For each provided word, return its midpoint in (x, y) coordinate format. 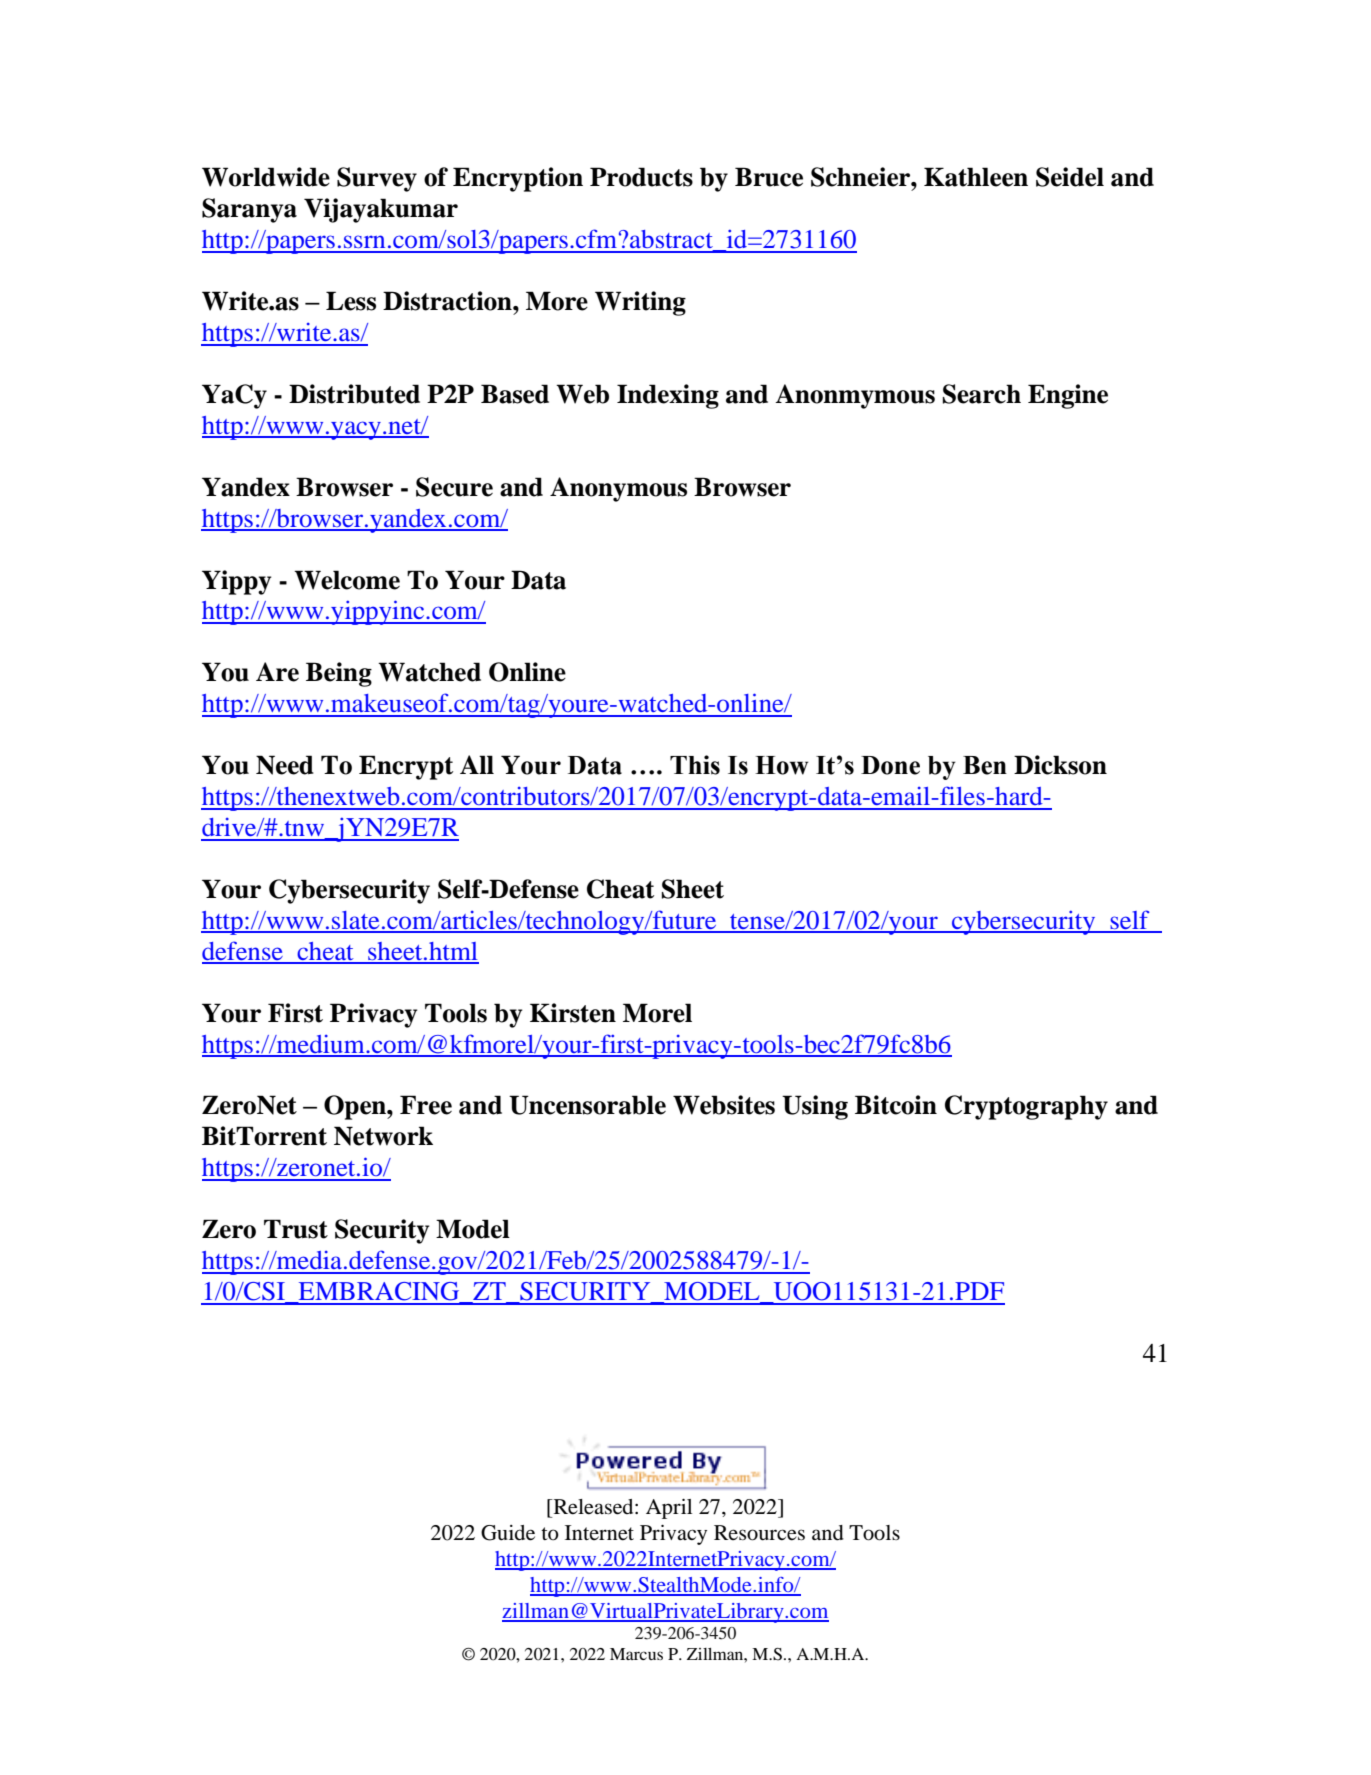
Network (383, 1136)
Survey (377, 179)
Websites (724, 1105)
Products (641, 177)
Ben (985, 765)
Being (339, 674)
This (695, 765)
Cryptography (1026, 1107)
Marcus (636, 1654)
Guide (508, 1533)
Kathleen (976, 177)
